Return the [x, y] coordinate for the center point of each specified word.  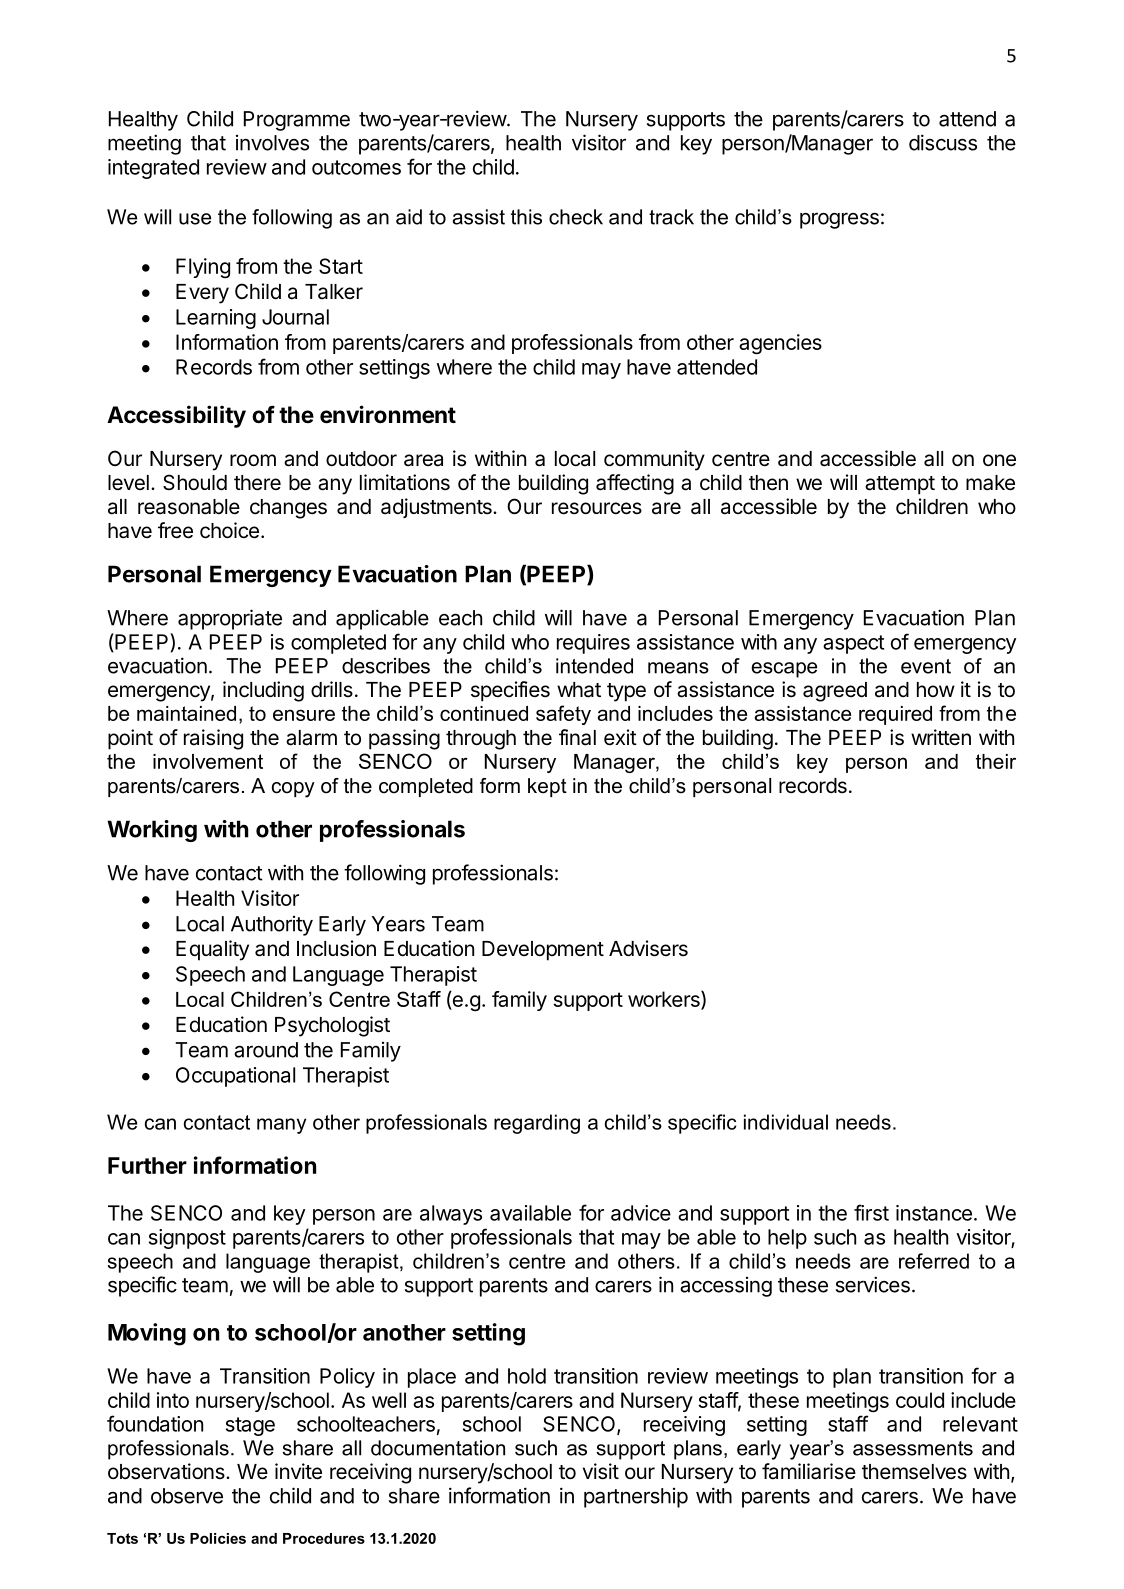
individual [786, 1122]
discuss [943, 142]
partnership [636, 1498]
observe [187, 1496]
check [576, 217]
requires [593, 644]
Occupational [235, 1077]
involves [272, 143]
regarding [537, 1124]
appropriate [230, 619]
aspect [853, 644]
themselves [914, 1472]
